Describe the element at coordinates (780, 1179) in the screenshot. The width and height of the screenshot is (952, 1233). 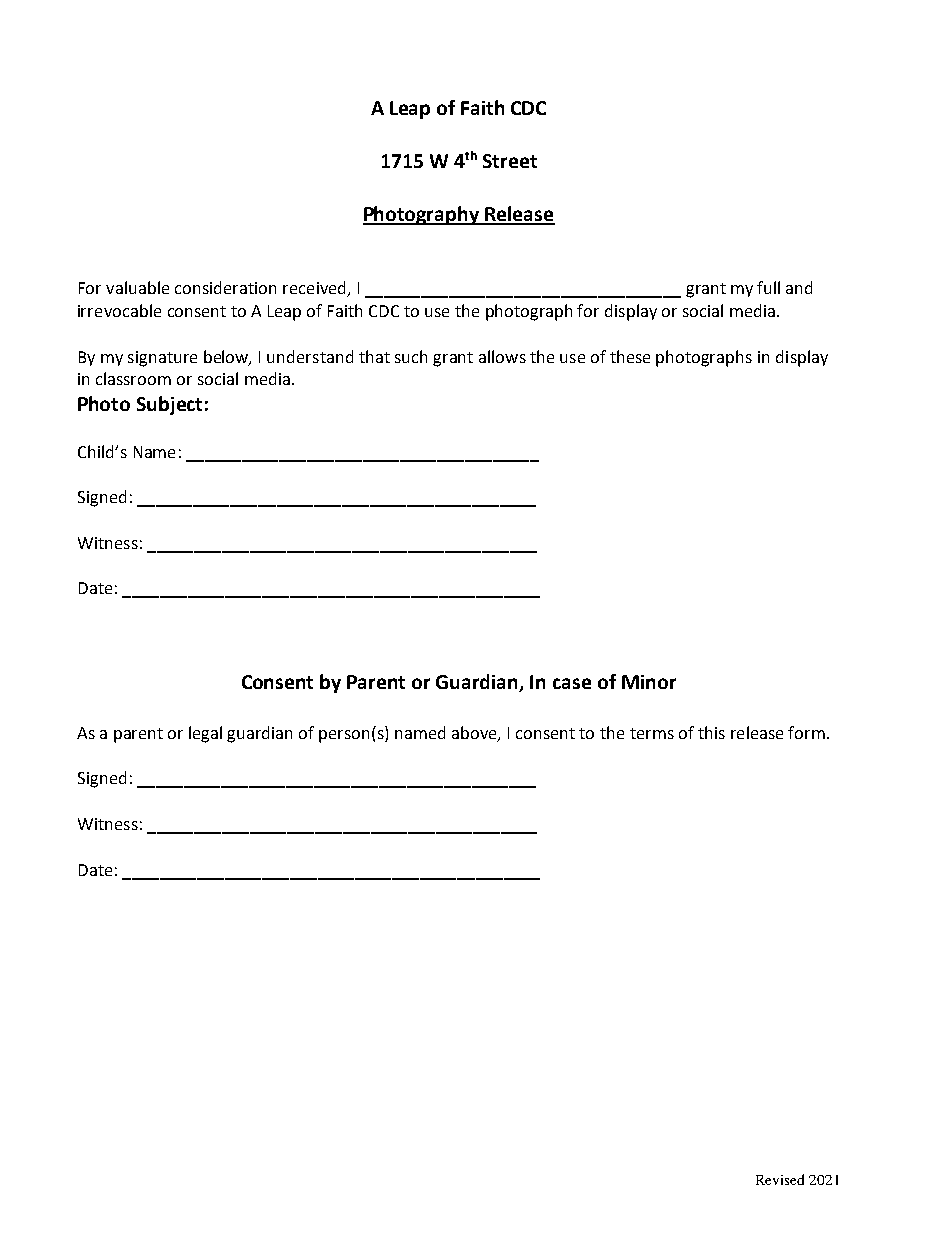
I see `Revised` at that location.
